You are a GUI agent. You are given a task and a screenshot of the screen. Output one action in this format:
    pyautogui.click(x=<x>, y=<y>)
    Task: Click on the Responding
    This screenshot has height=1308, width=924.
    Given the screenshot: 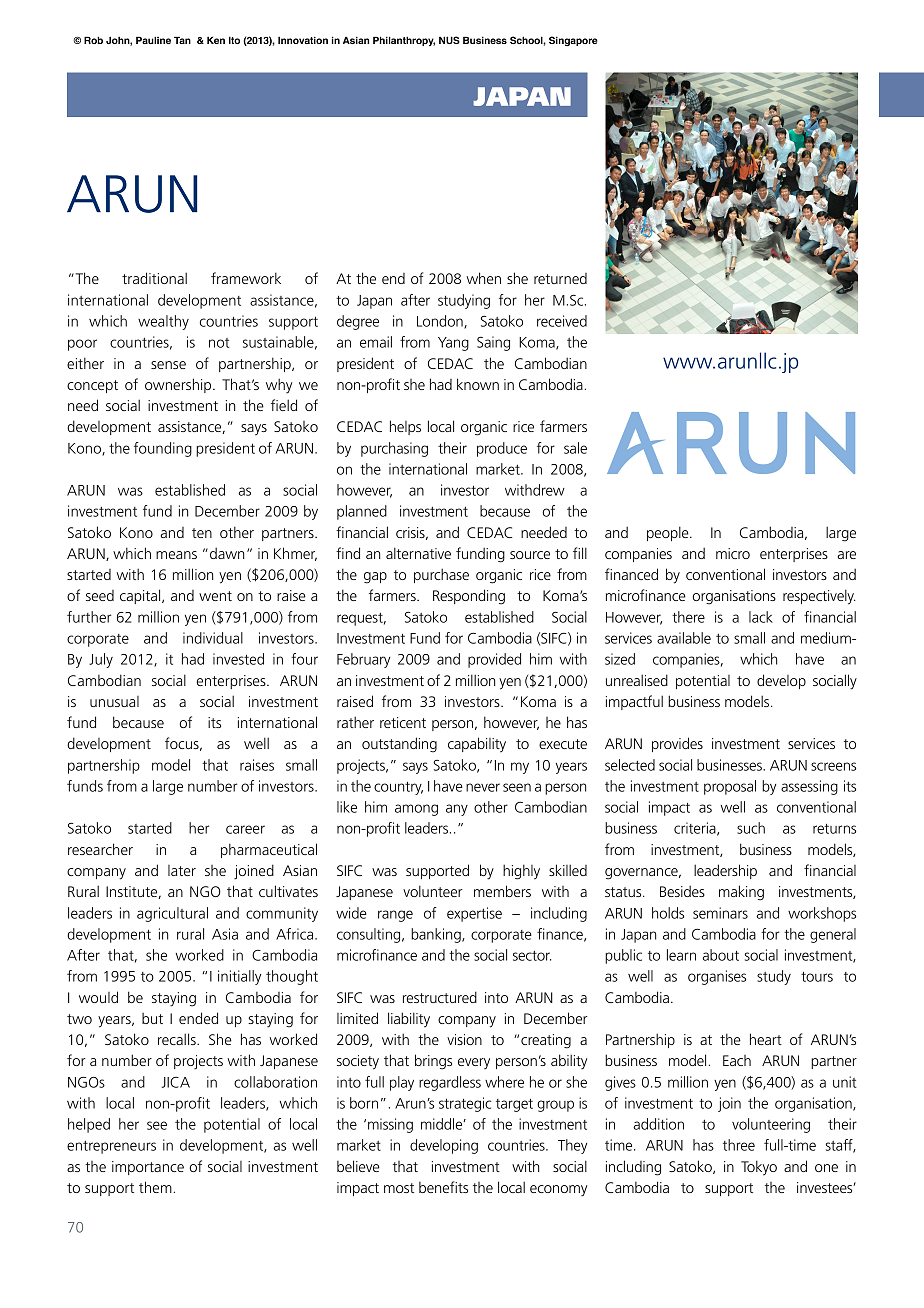 What is the action you would take?
    pyautogui.click(x=469, y=597)
